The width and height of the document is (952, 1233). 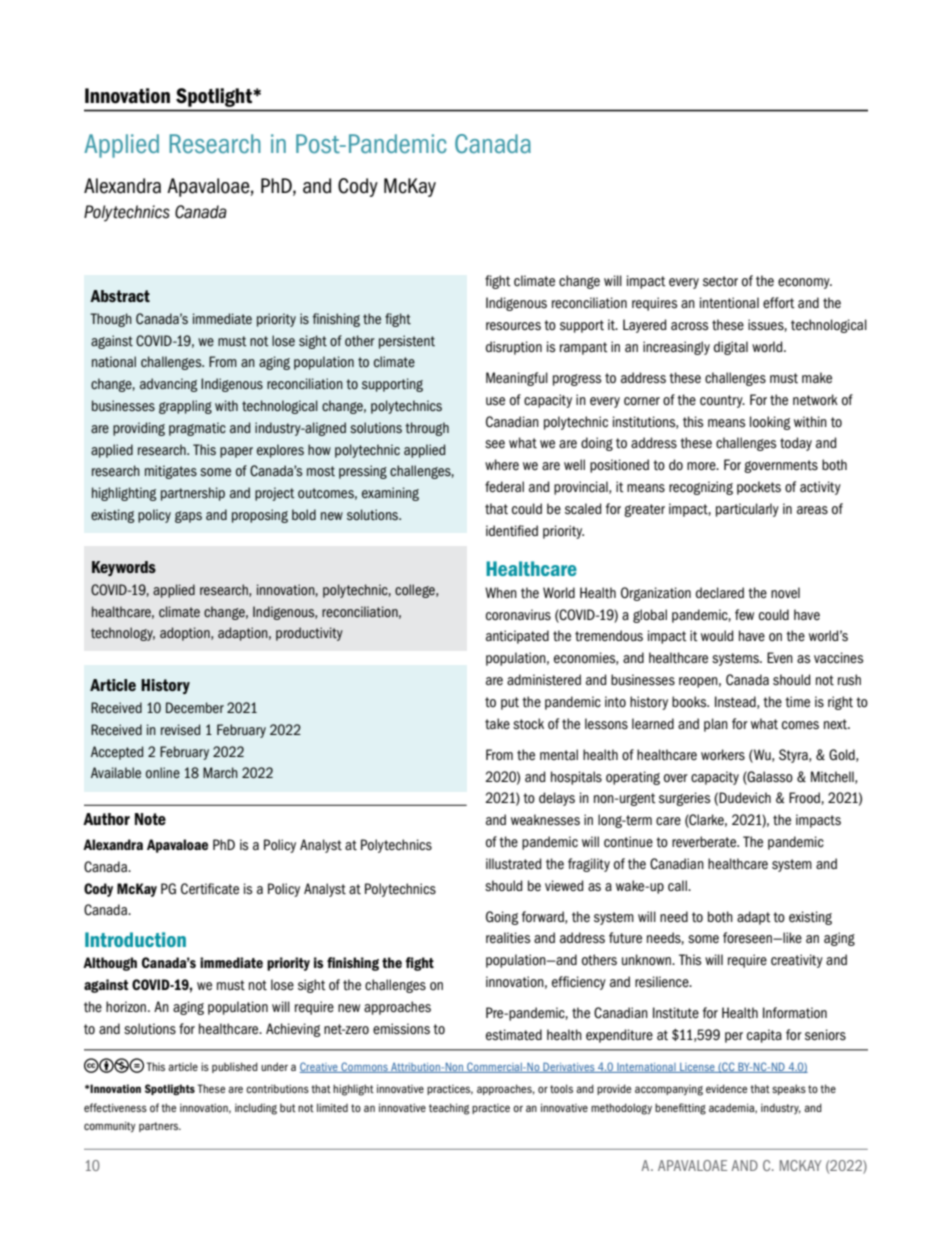 What do you see at coordinates (449, 1109) in the document?
I see `teaching` at bounding box center [449, 1109].
